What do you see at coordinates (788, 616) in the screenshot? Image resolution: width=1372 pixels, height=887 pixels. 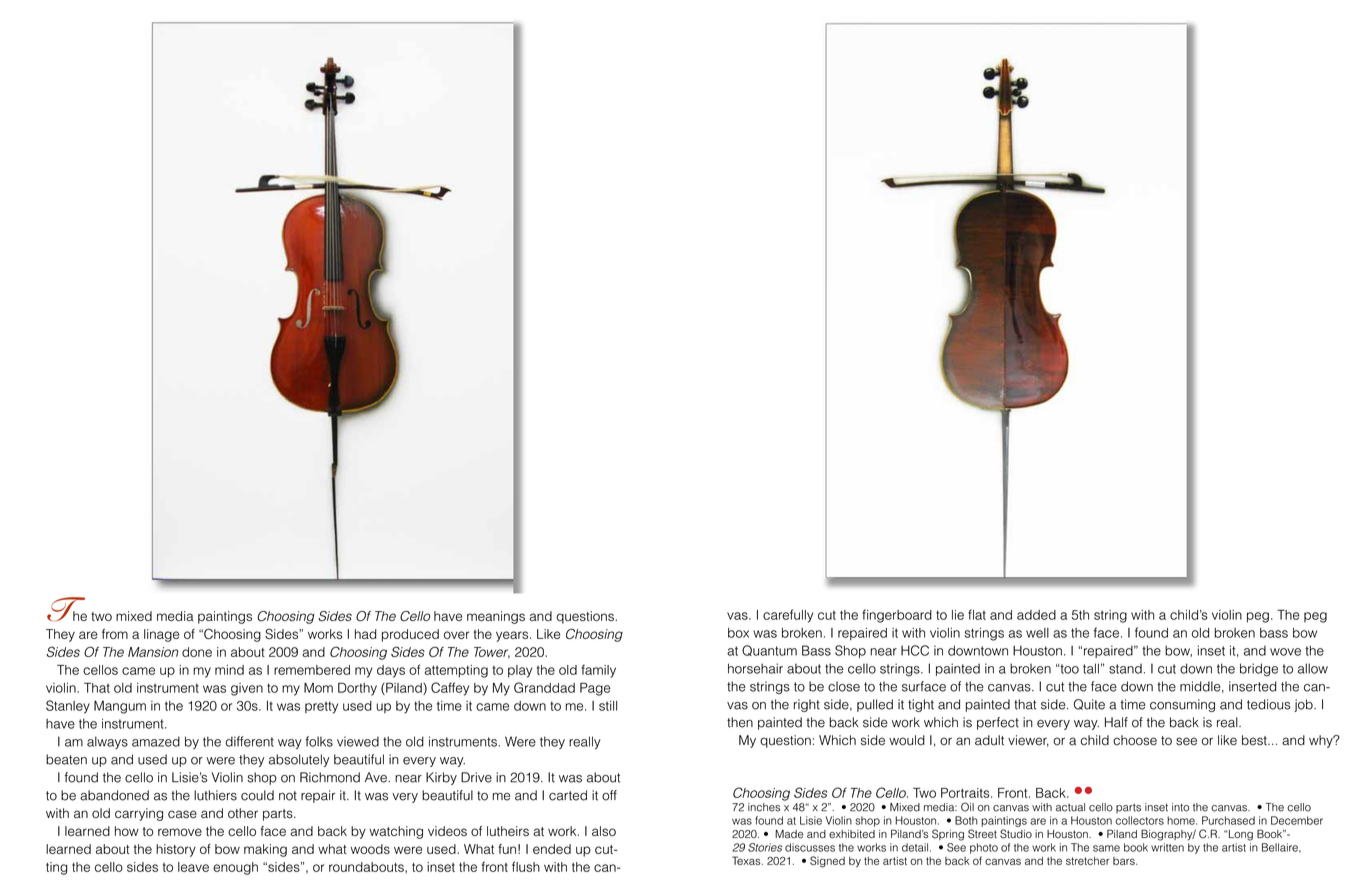 I see `carefully` at bounding box center [788, 616].
